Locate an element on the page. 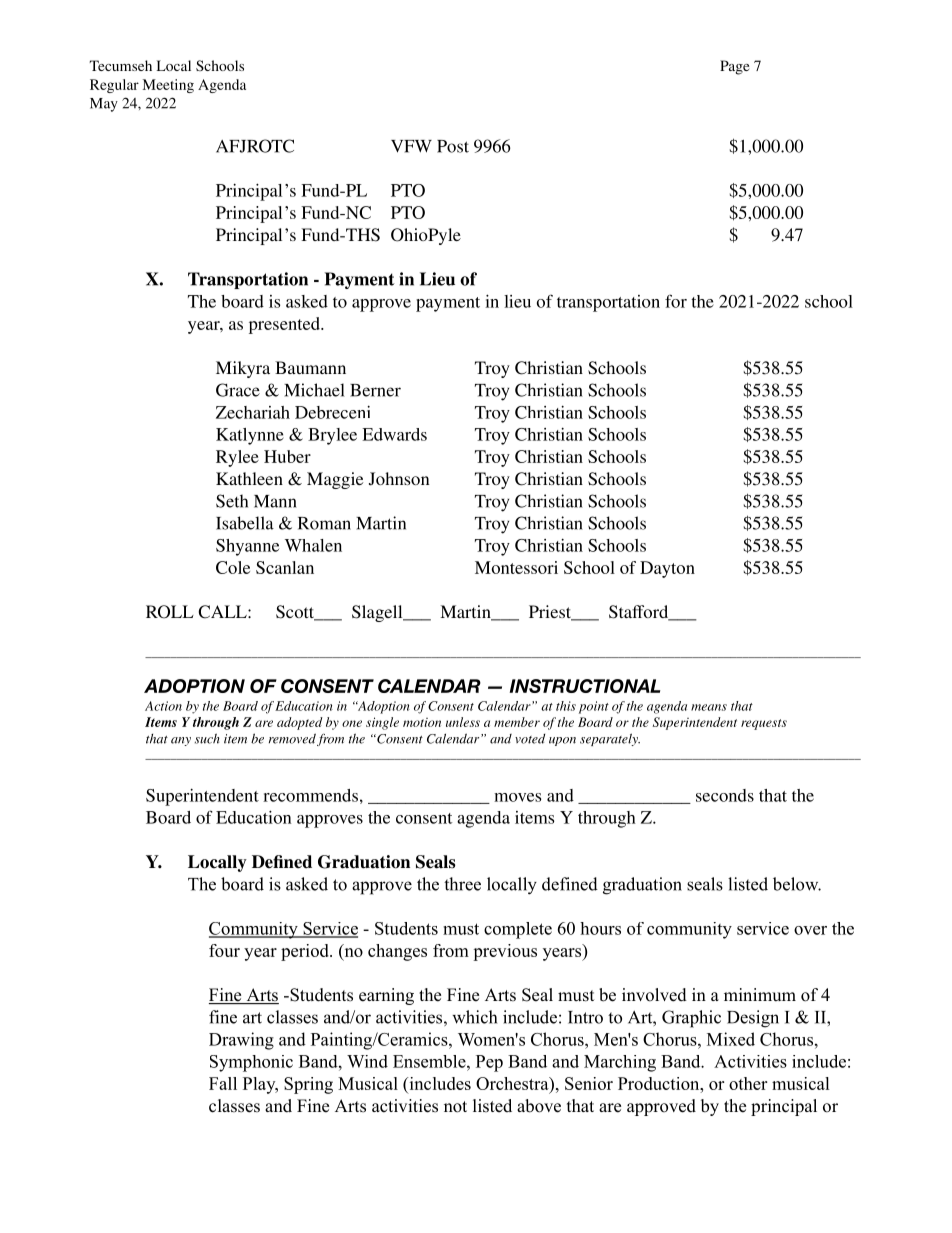  other is located at coordinates (748, 1083).
